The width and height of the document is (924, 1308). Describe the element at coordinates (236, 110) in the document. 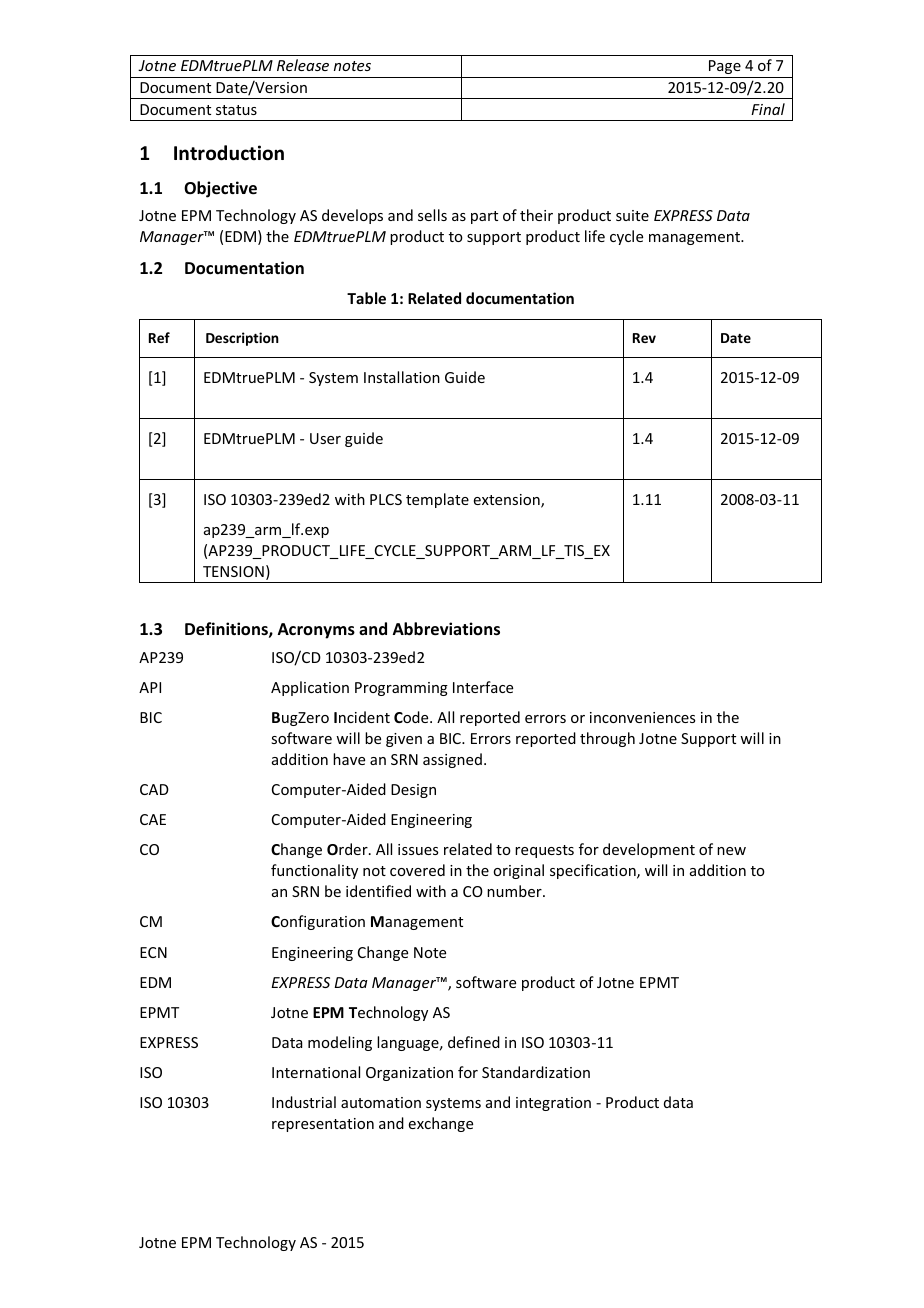

I see `status` at that location.
